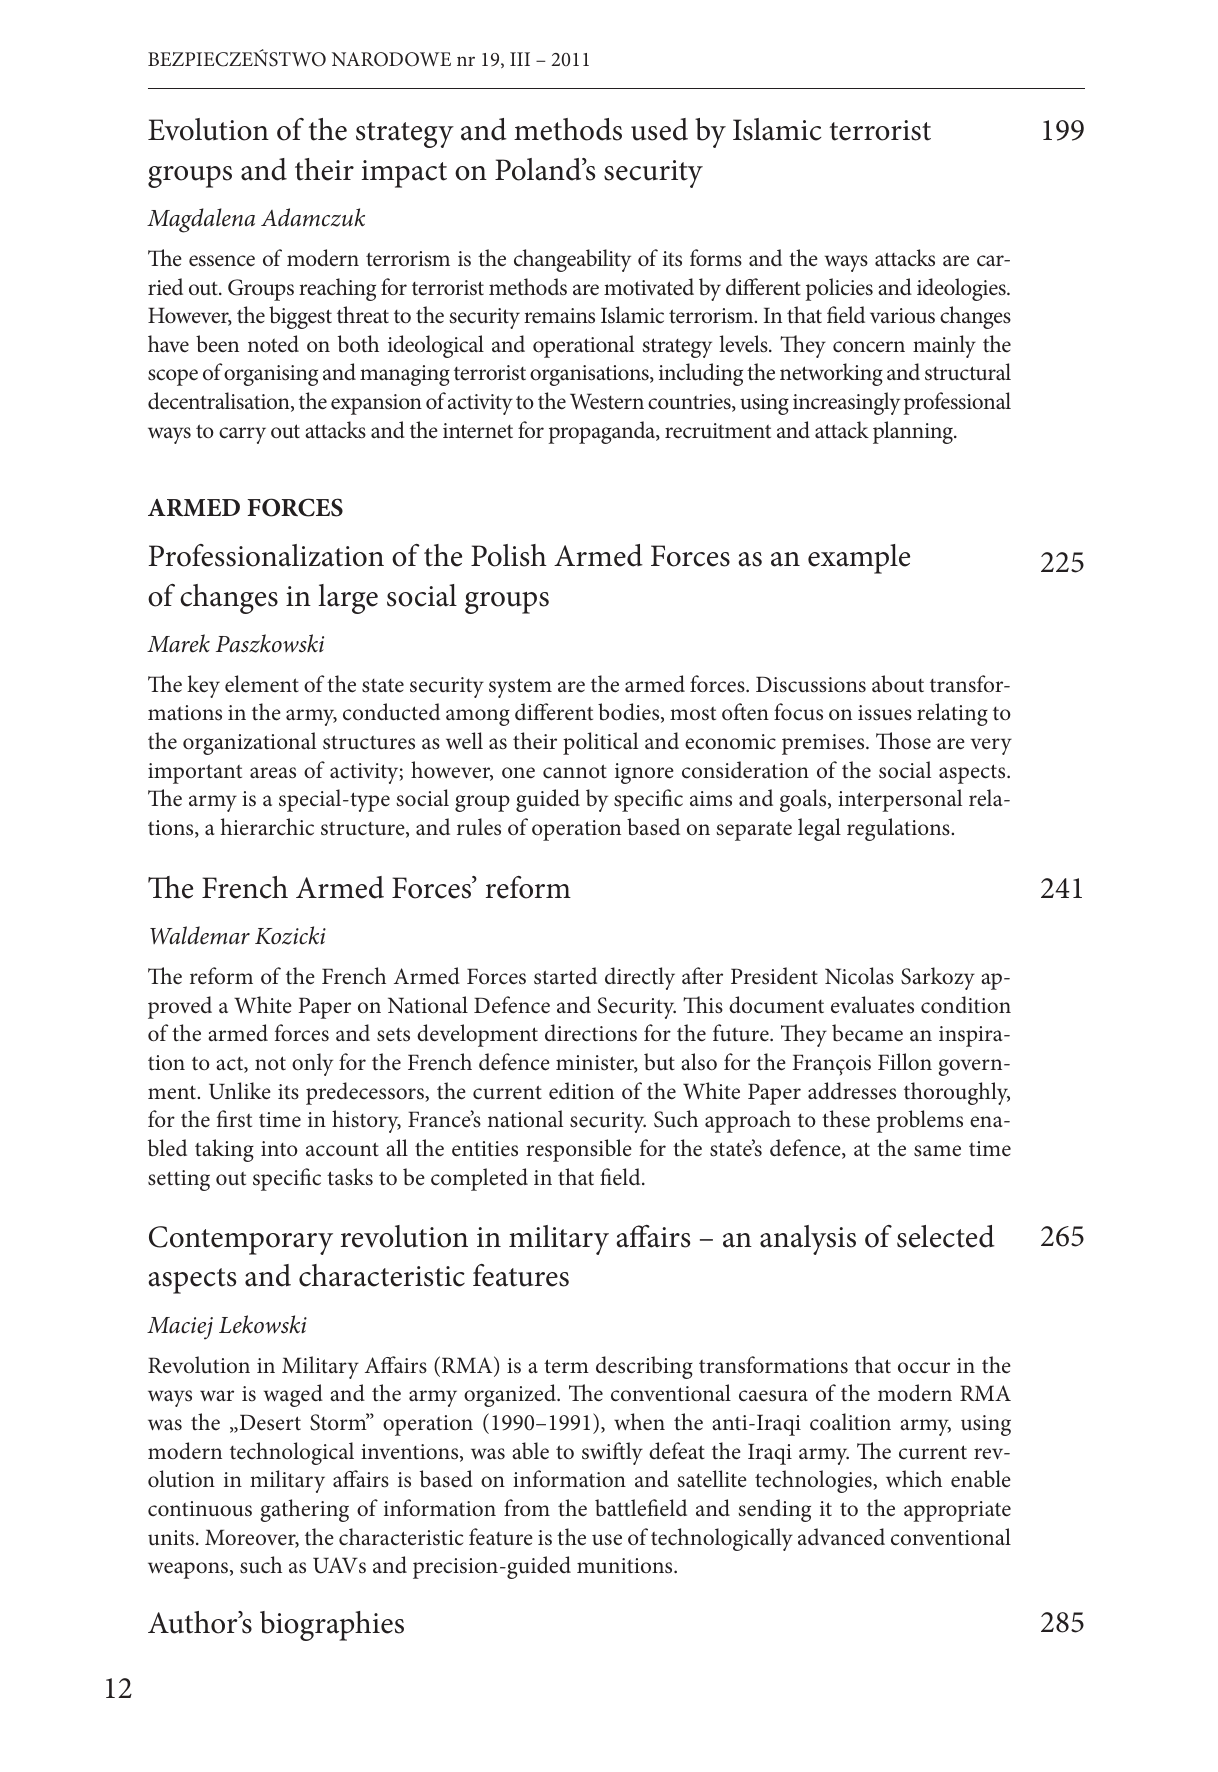 The image size is (1218, 1772). Describe the element at coordinates (520, 59) in the page. I see `III` at that location.
